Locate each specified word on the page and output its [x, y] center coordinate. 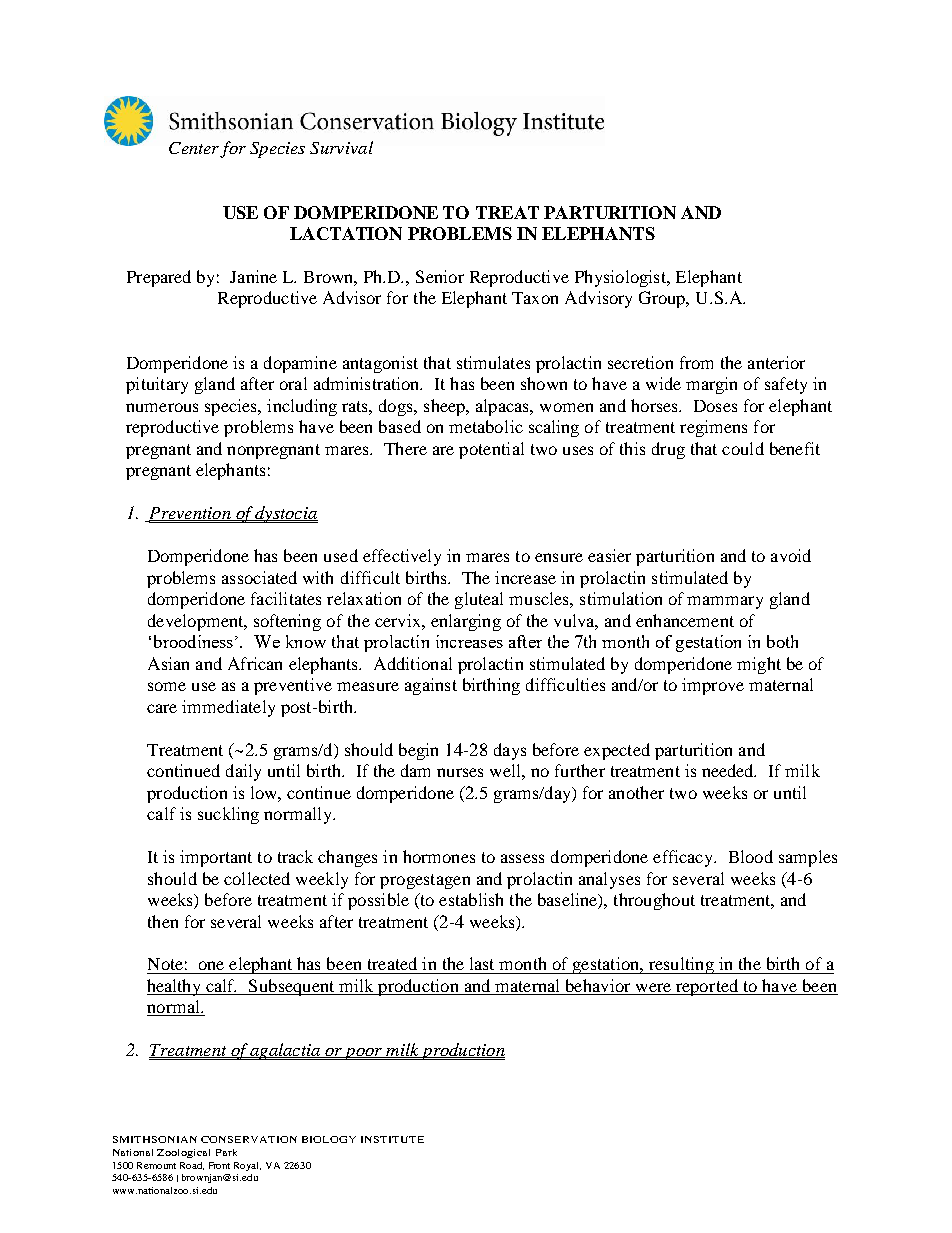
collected [257, 878]
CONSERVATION [249, 1139]
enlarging [466, 622]
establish [471, 899]
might [759, 665]
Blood [751, 856]
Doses [715, 406]
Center [194, 148]
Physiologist [621, 278]
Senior [440, 276]
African [255, 663]
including [302, 407]
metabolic [486, 426]
